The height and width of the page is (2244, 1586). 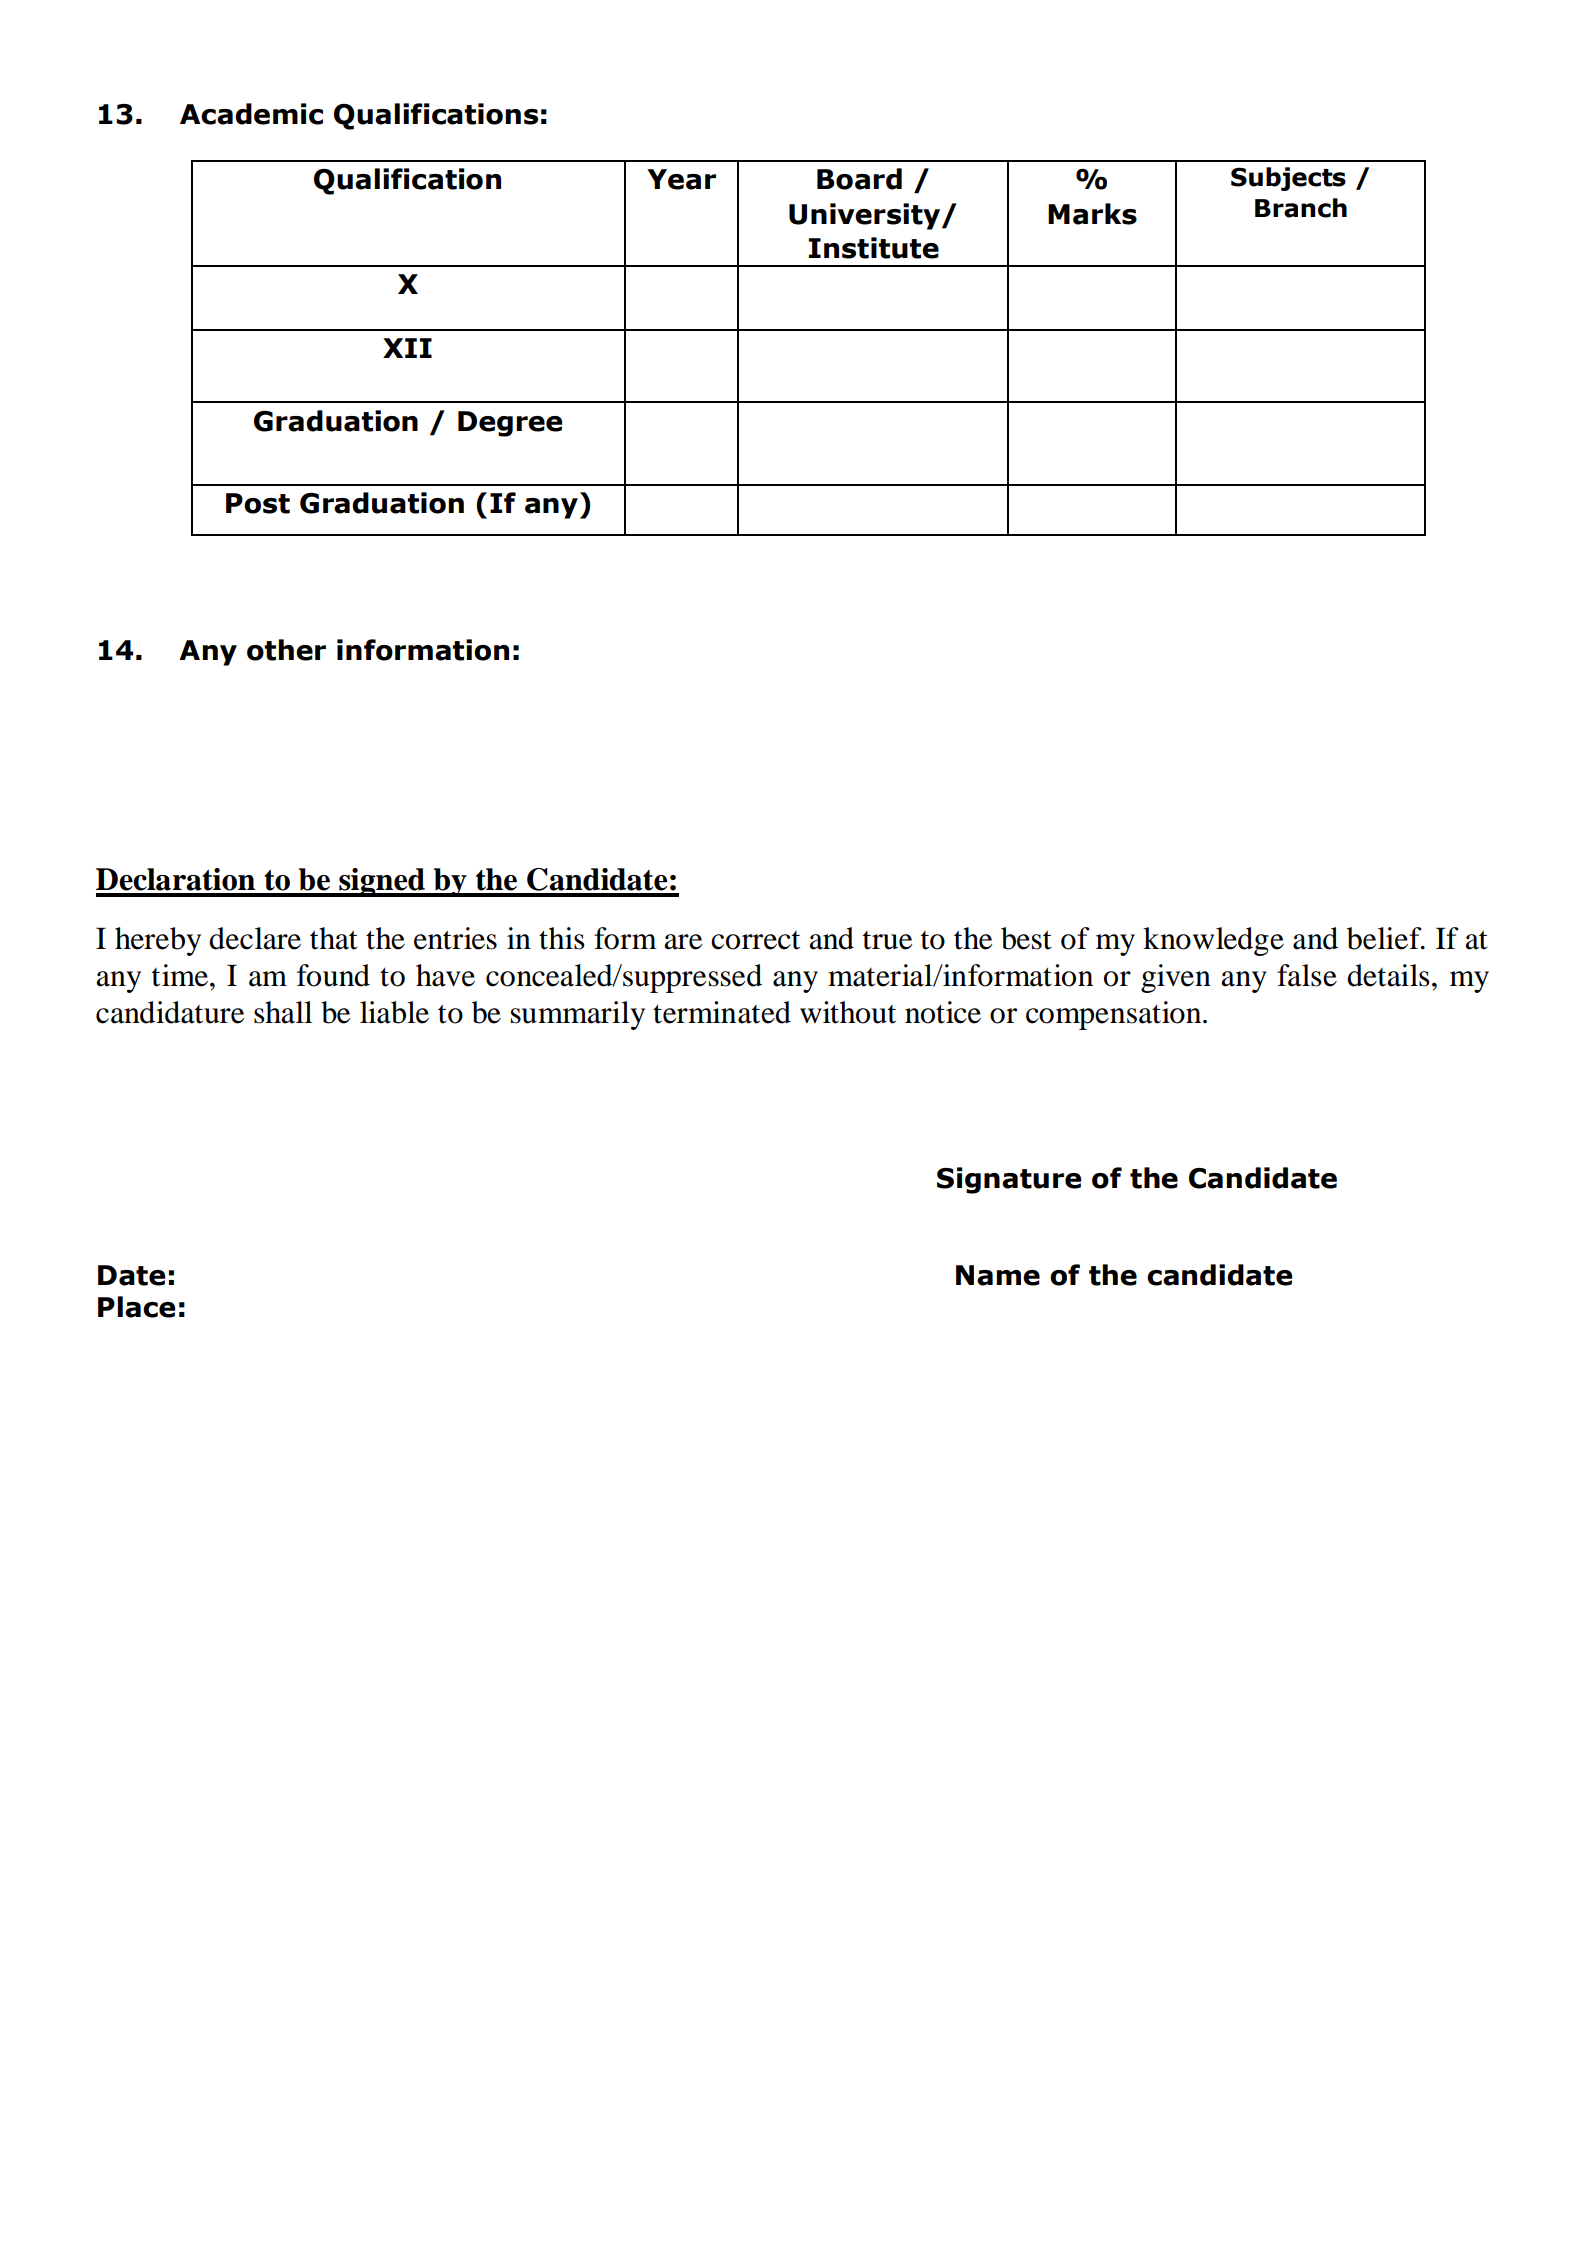 I want to click on signed, so click(x=382, y=882).
